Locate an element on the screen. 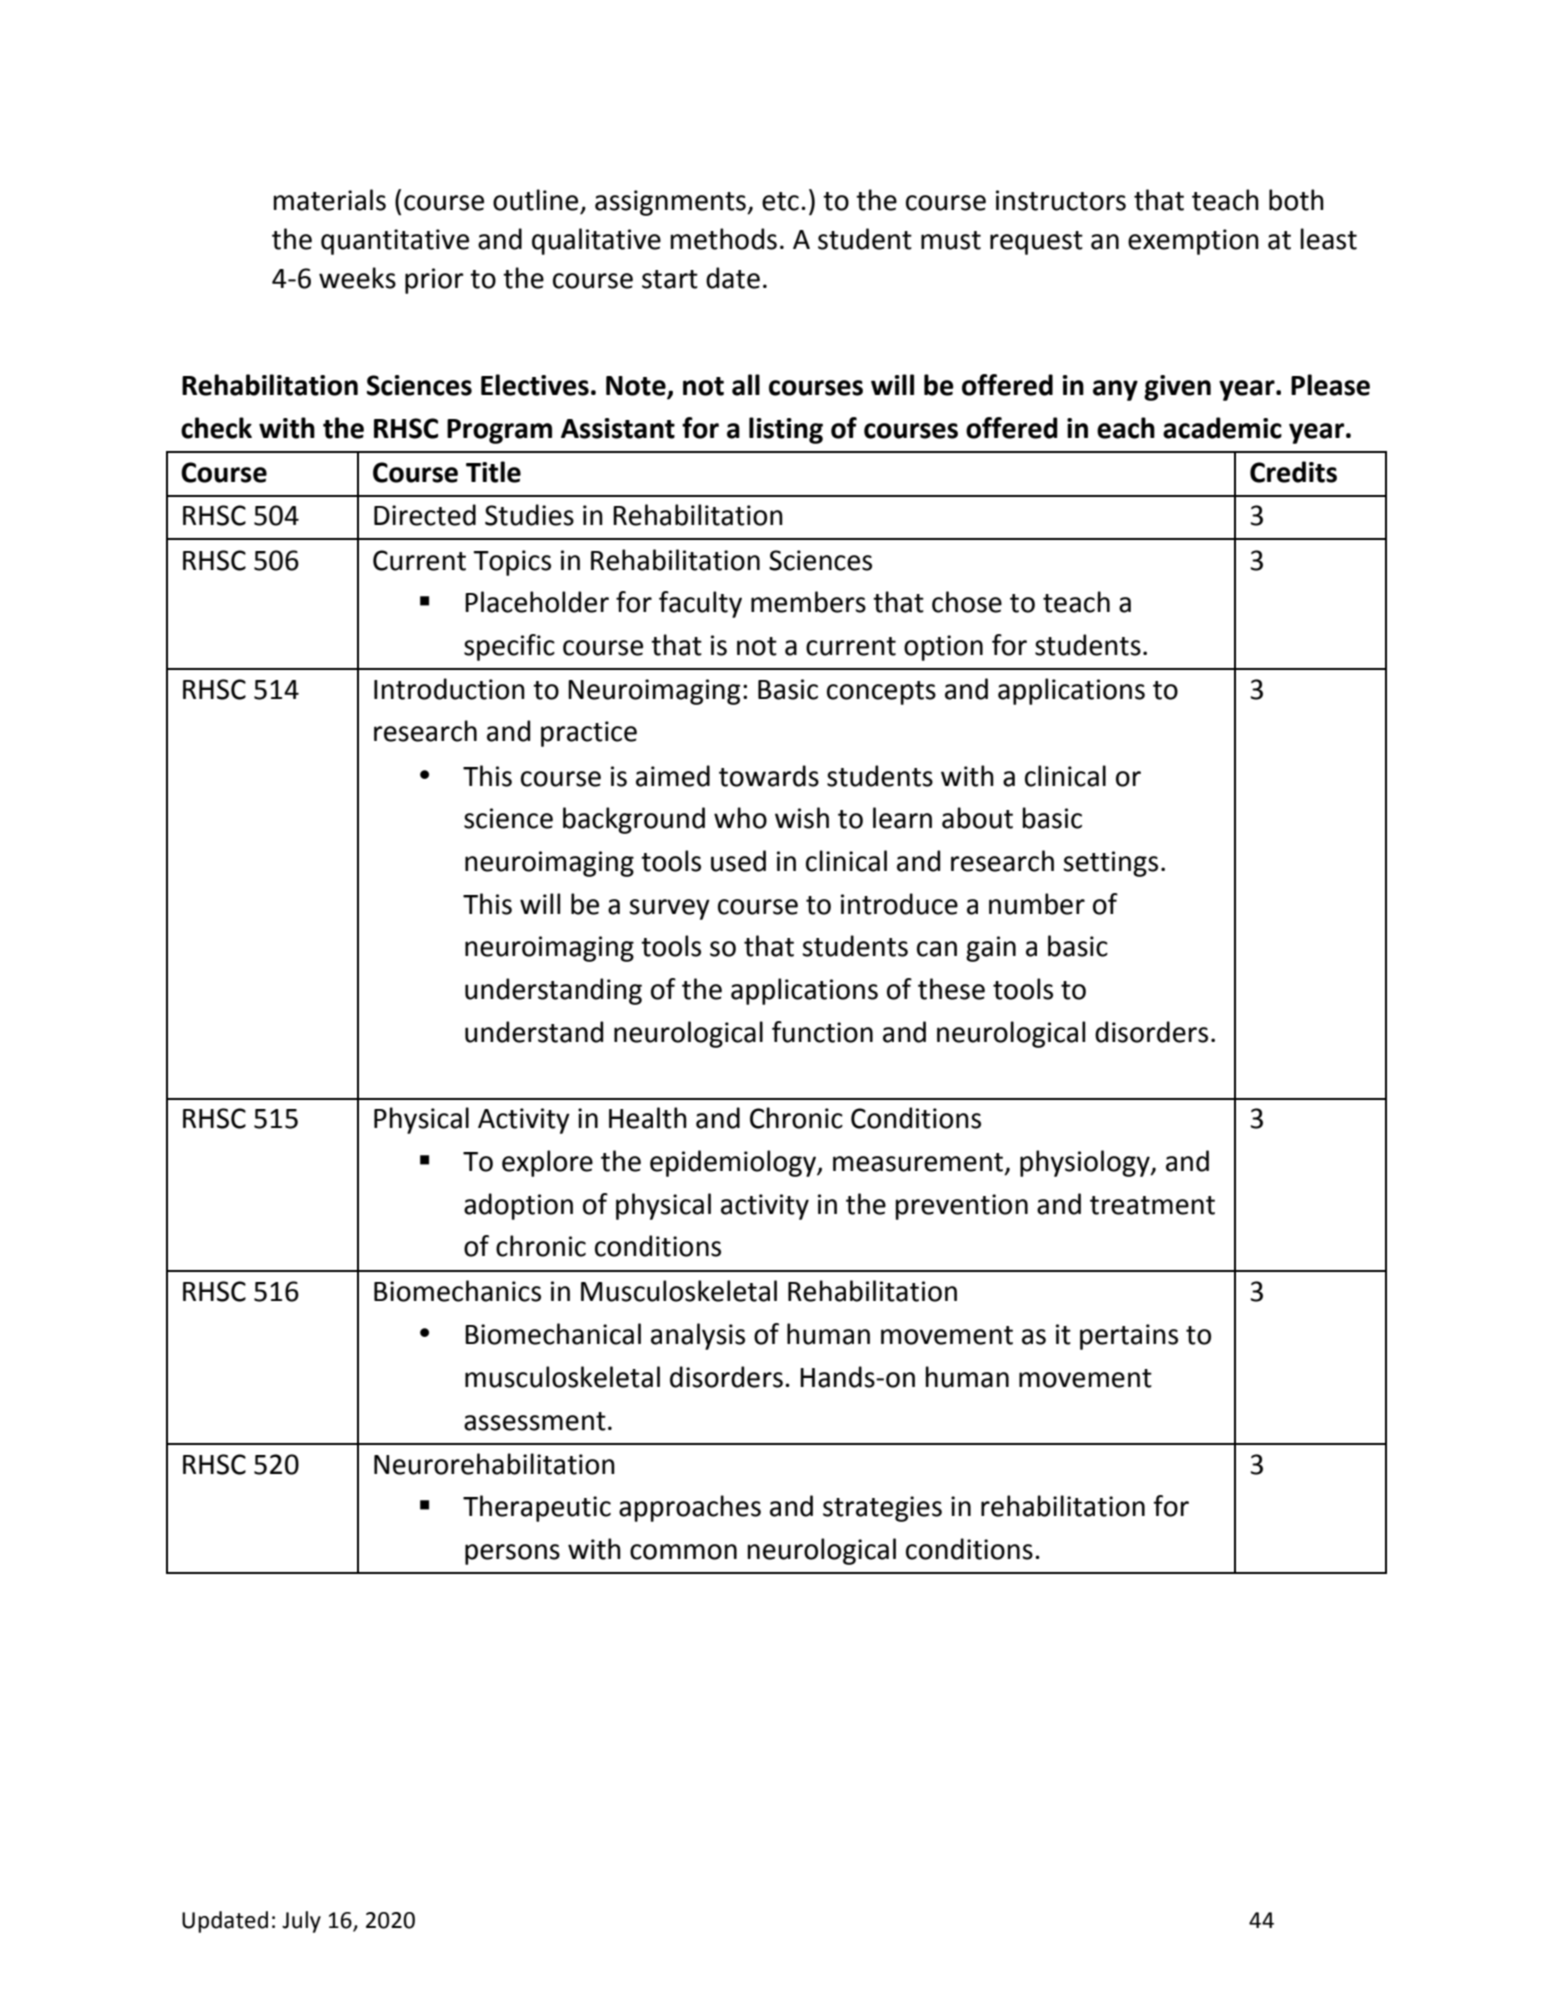 This screenshot has height=2006, width=1550. towards is located at coordinates (769, 776).
